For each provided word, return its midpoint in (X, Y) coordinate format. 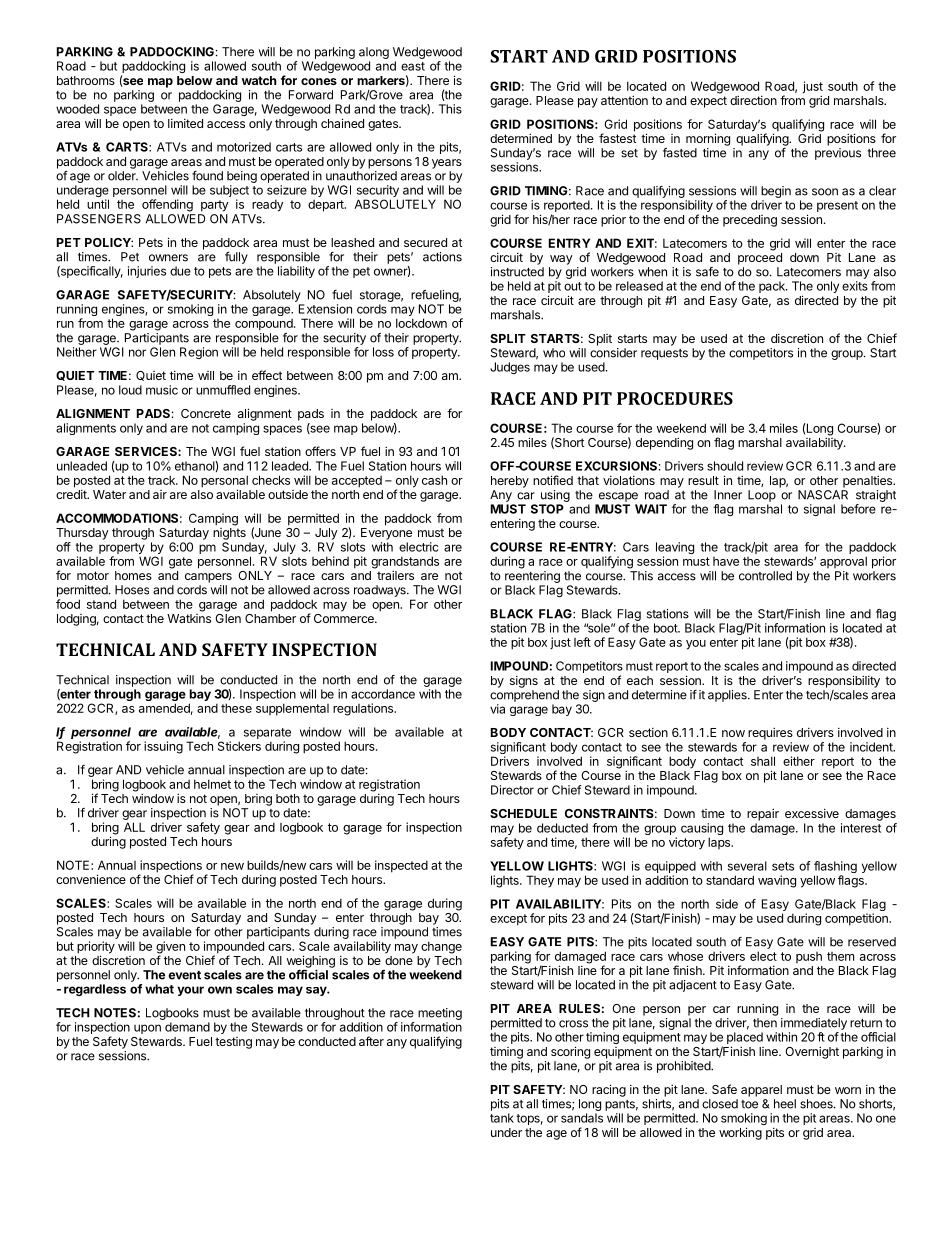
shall (763, 761)
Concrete (206, 413)
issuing (163, 747)
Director (512, 790)
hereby (510, 482)
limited (185, 123)
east (413, 66)
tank (502, 1118)
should (725, 466)
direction (753, 100)
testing (233, 1043)
